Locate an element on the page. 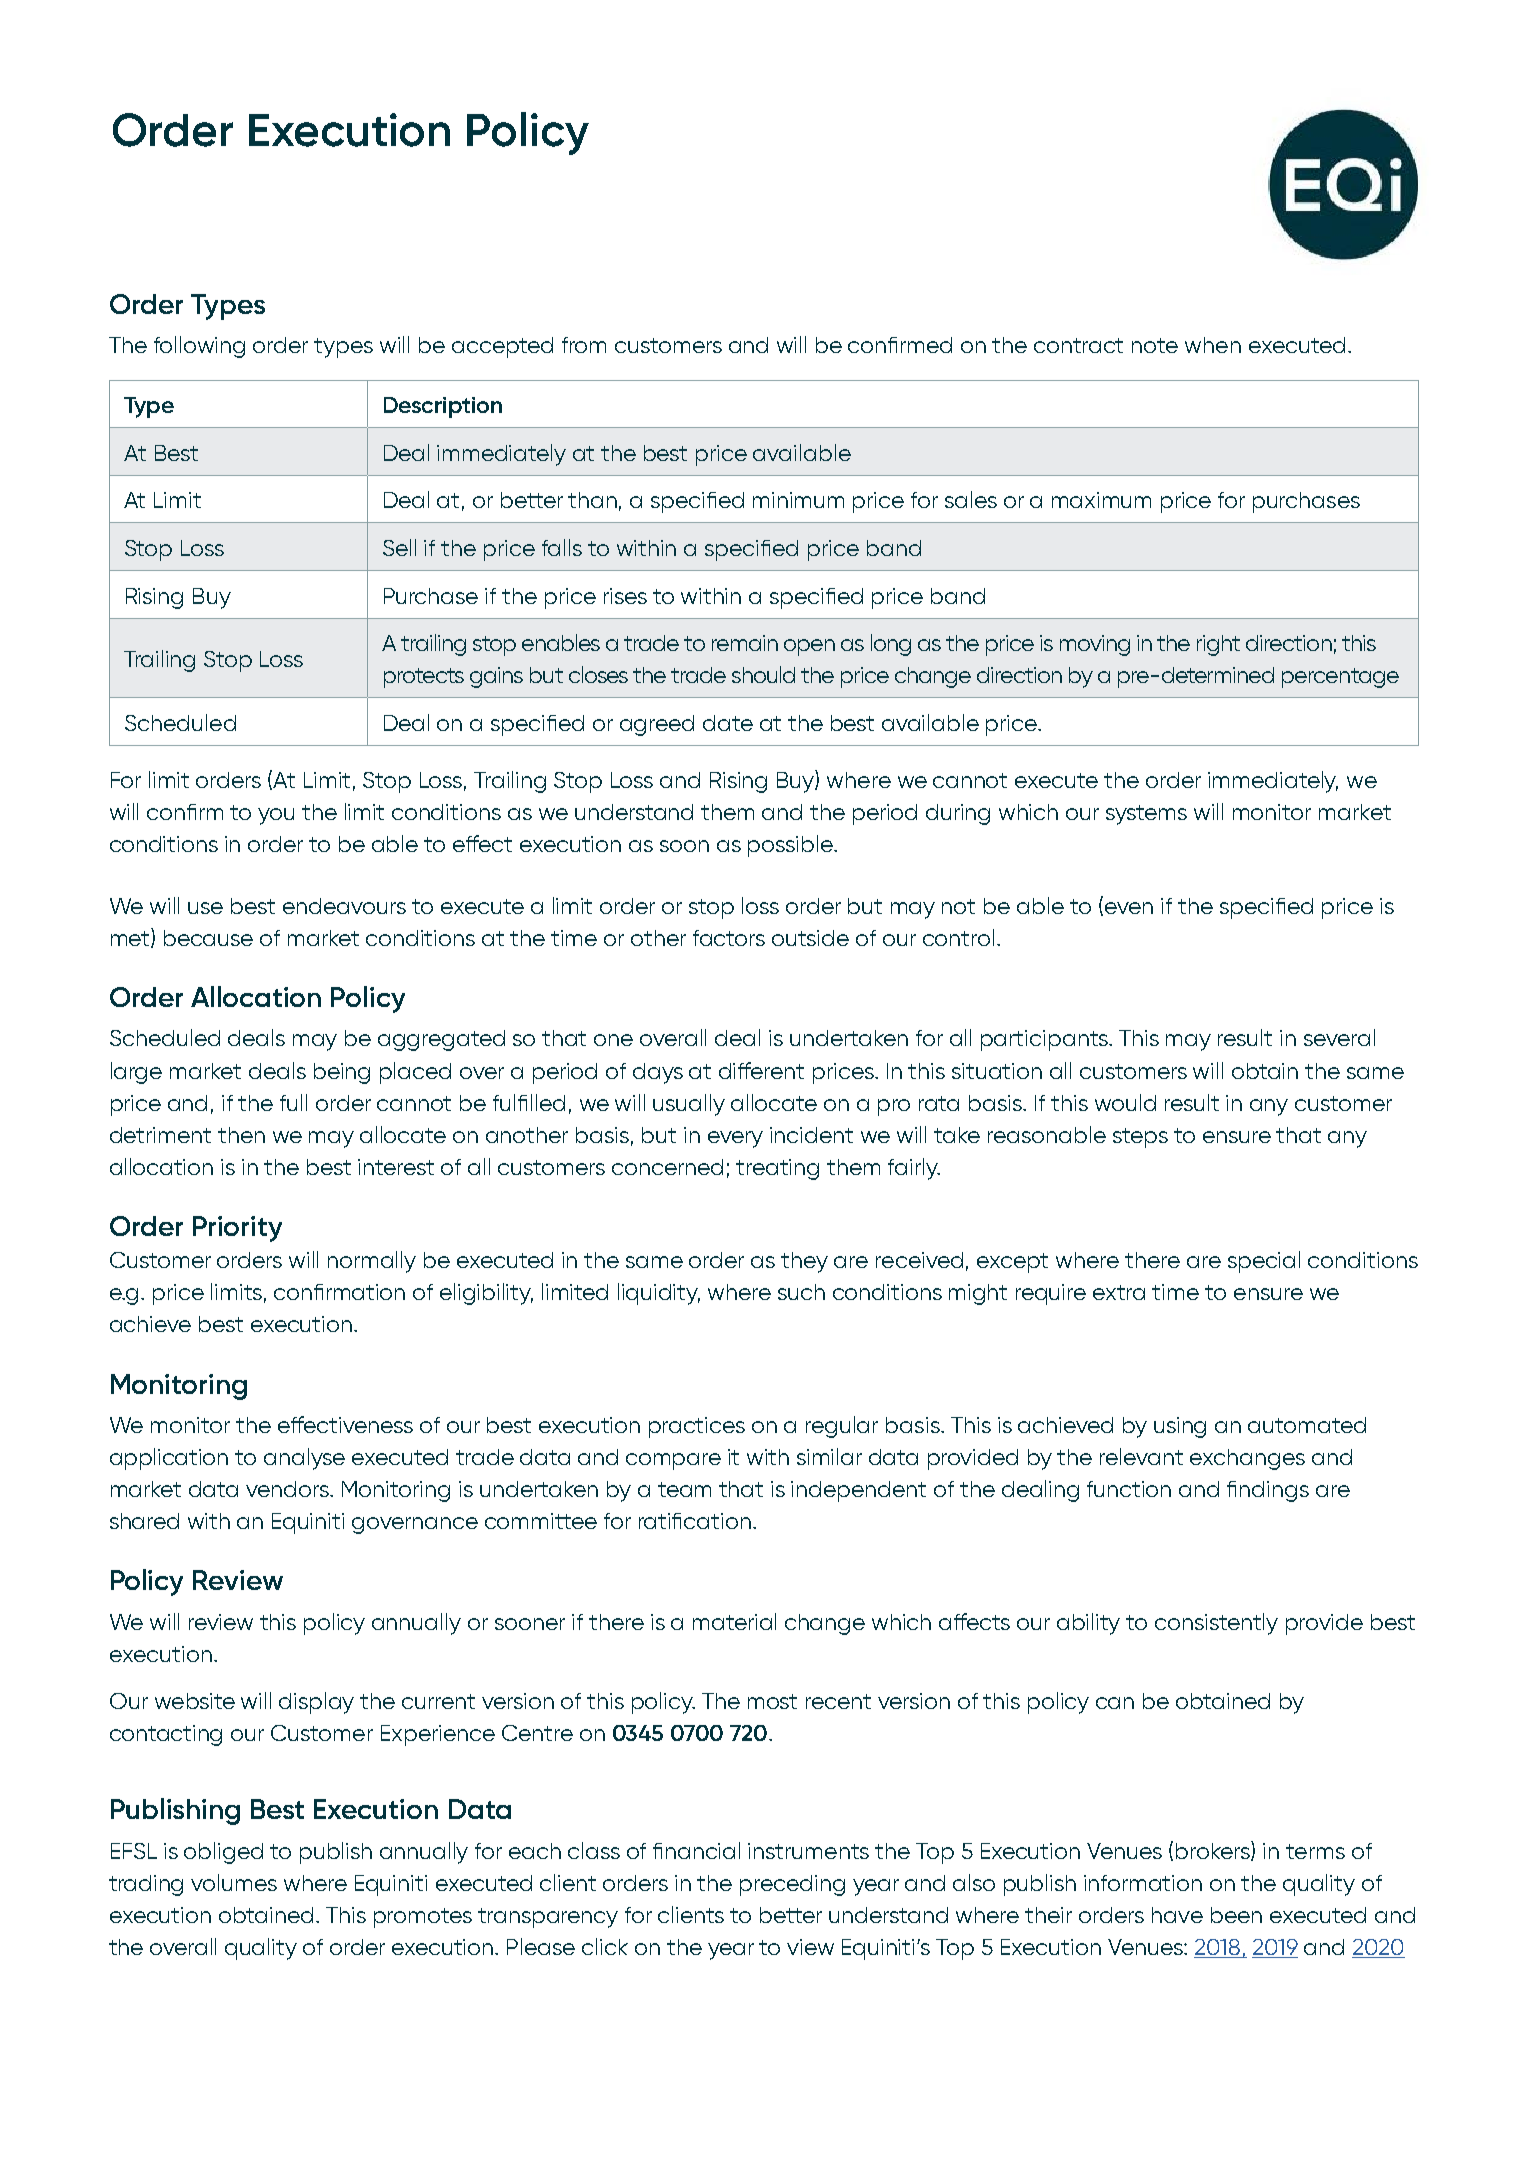  factors is located at coordinates (729, 938).
